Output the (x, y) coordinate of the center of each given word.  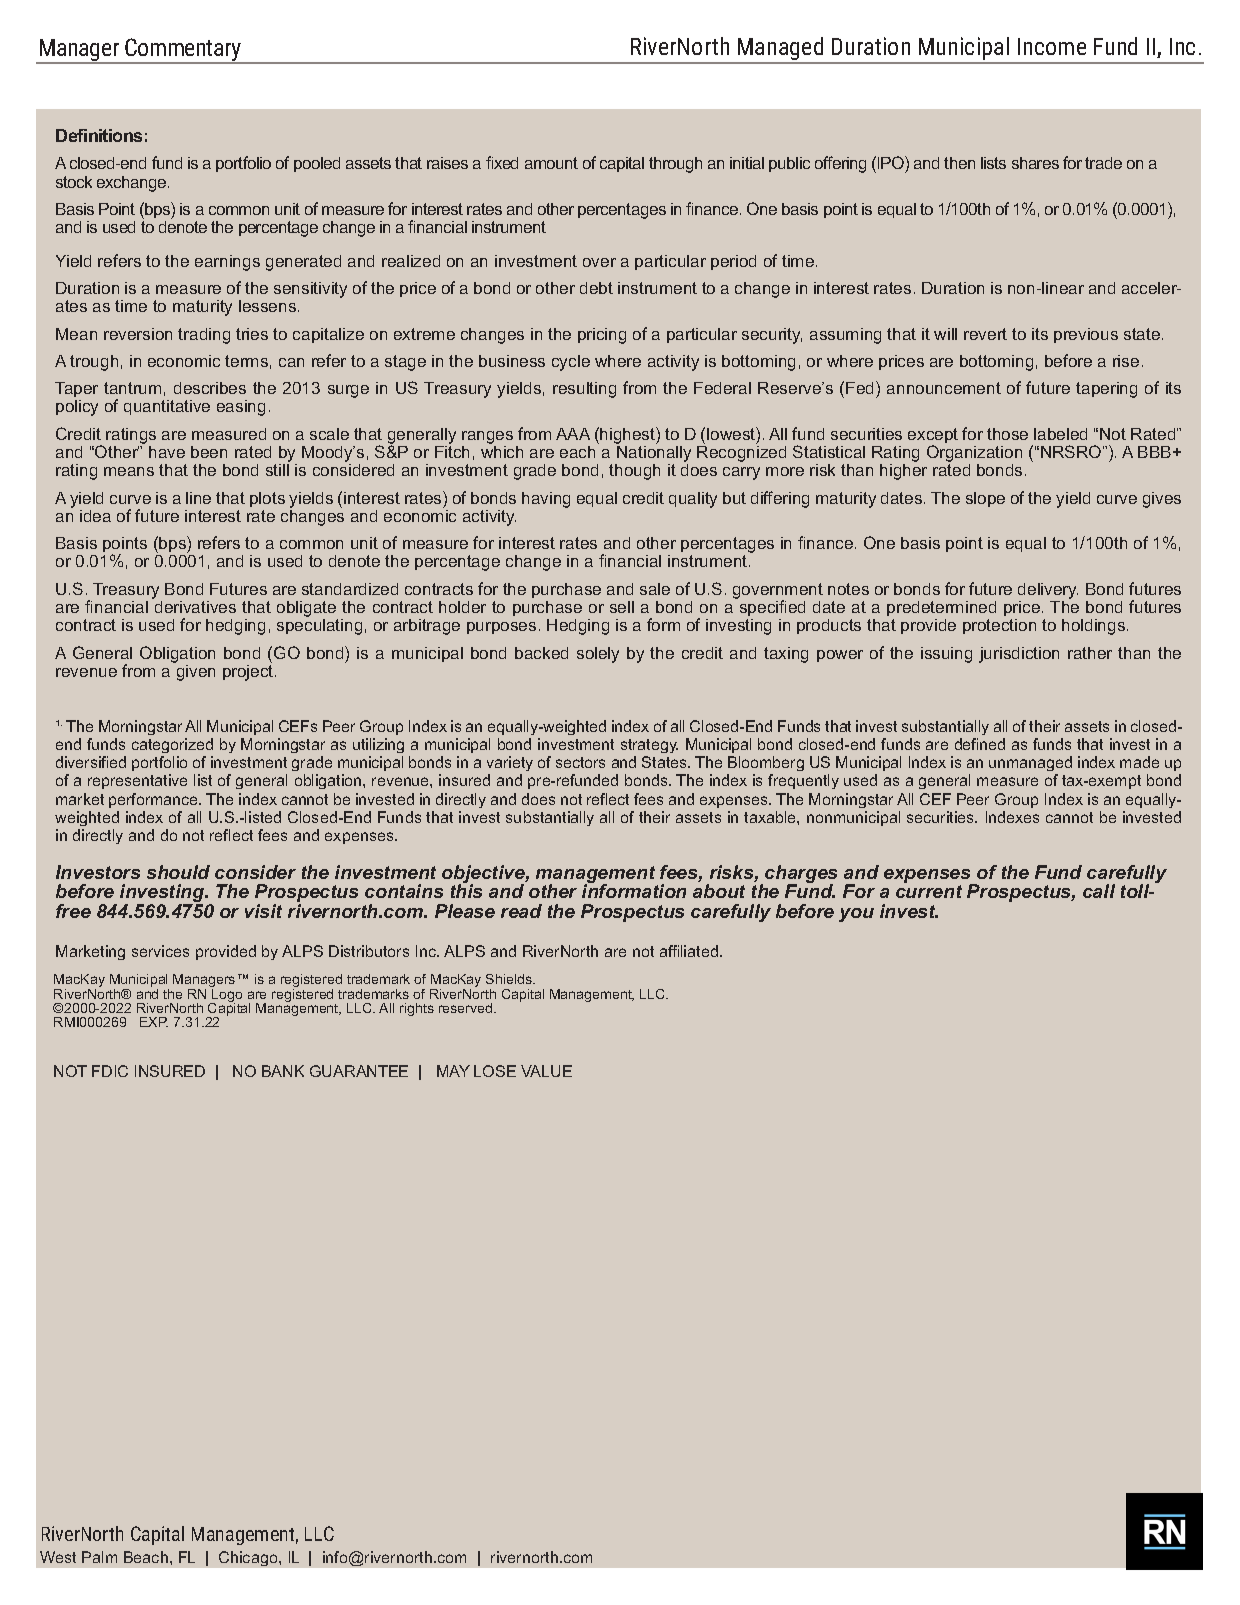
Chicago (249, 1558)
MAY (453, 1071)
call (1099, 891)
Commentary (183, 51)
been (209, 452)
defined (980, 744)
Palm (99, 1557)
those (1007, 434)
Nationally (653, 455)
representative (137, 781)
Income (1052, 46)
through (675, 165)
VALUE (546, 1071)
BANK (283, 1071)
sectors (580, 762)
